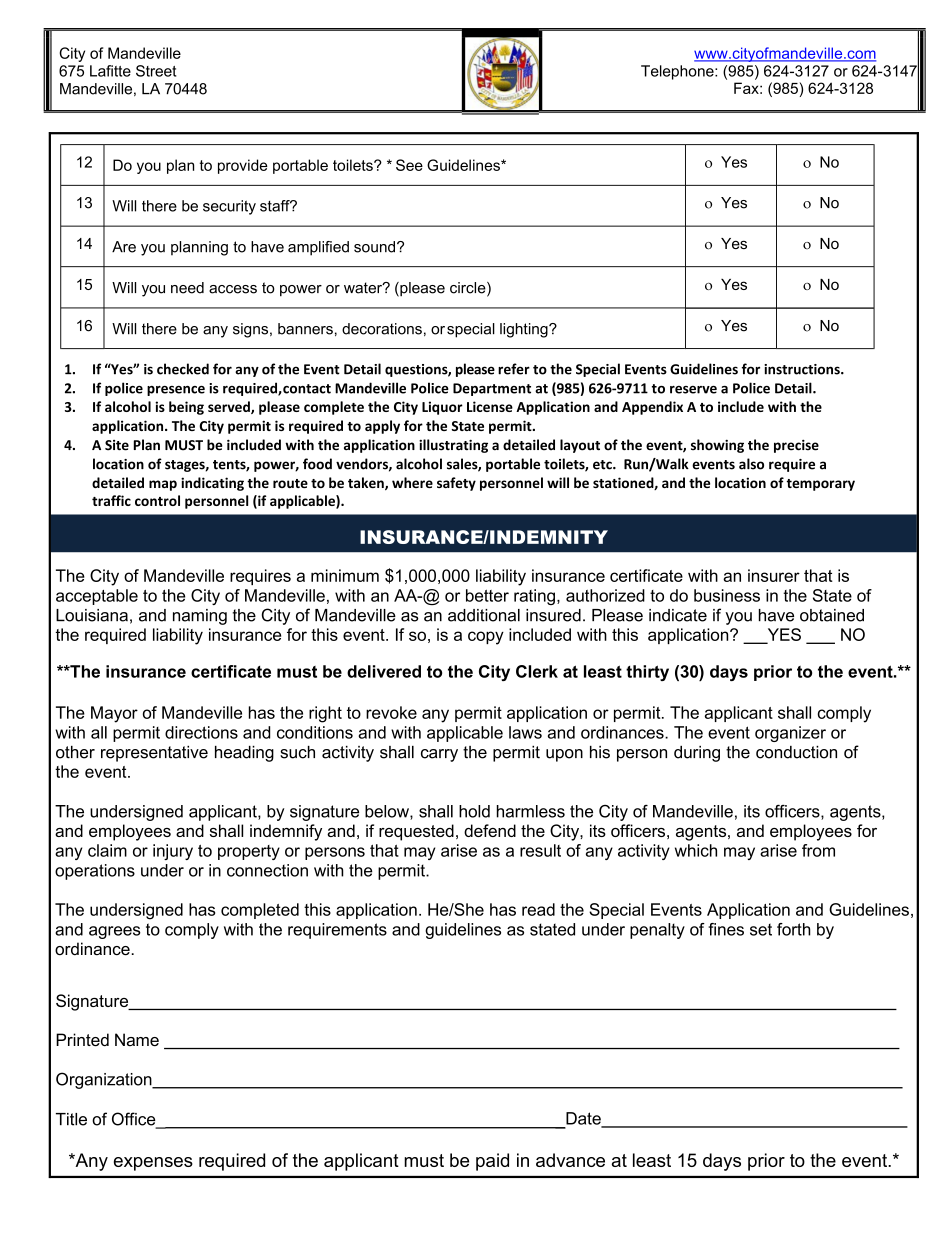  What do you see at coordinates (474, 811) in the page?
I see `hold` at bounding box center [474, 811].
